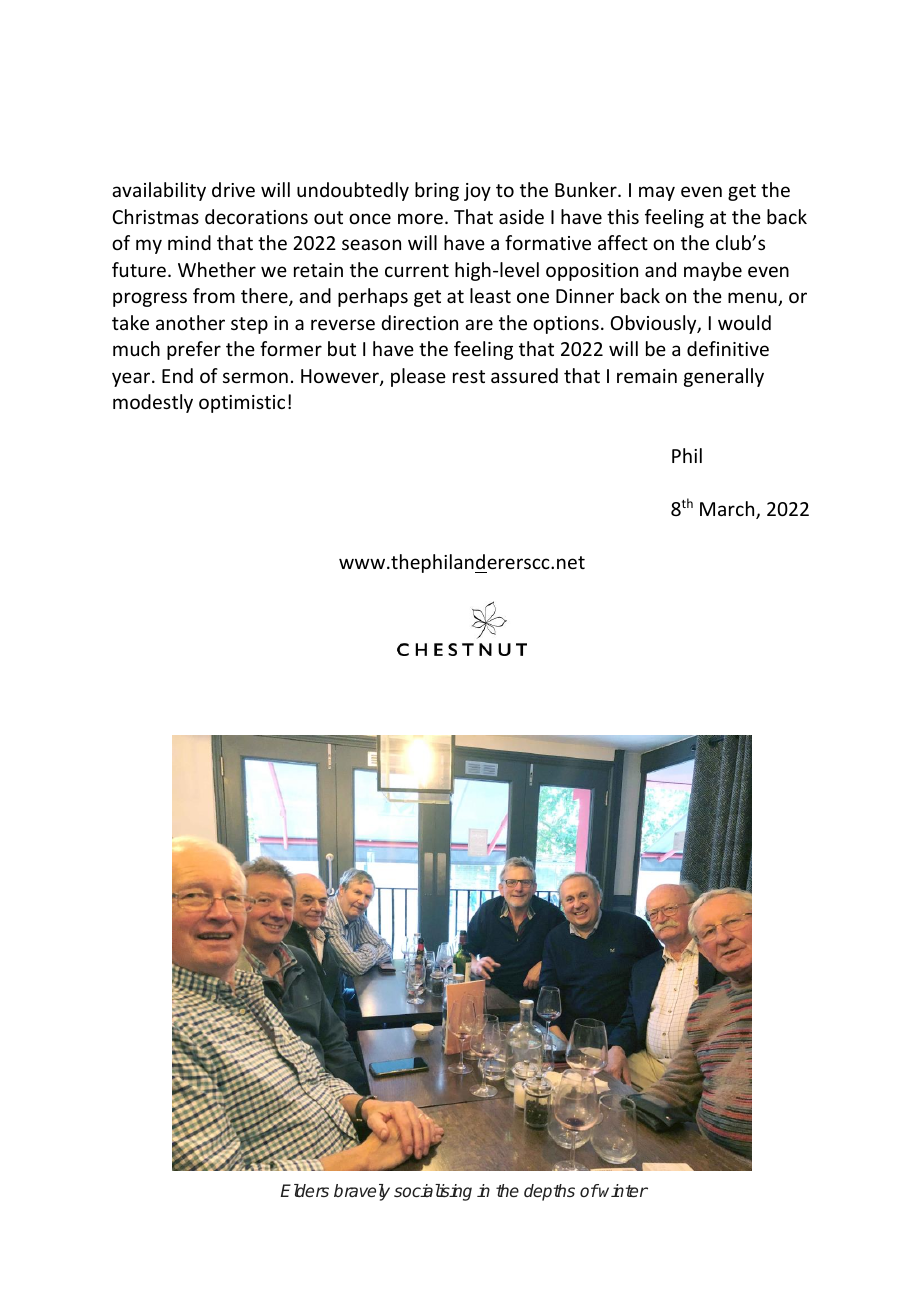 This screenshot has height=1308, width=924. What do you see at coordinates (242, 404) in the screenshot?
I see `optimistic` at bounding box center [242, 404].
